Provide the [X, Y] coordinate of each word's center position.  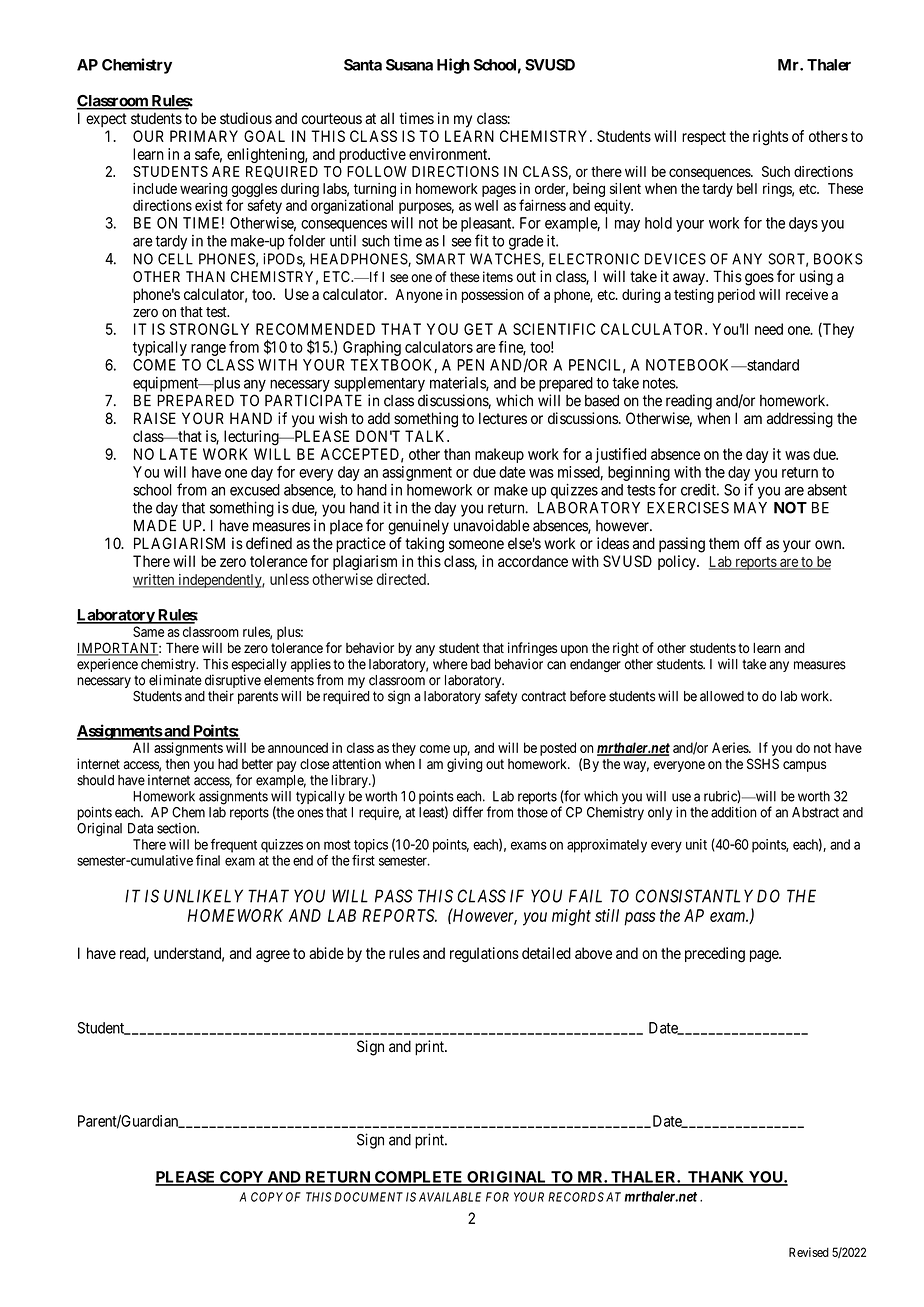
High [453, 66]
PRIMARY [204, 136]
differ [468, 812]
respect [704, 138]
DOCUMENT [368, 1197]
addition [733, 812]
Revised [809, 1252]
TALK [427, 436]
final [208, 860]
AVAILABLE [450, 1197]
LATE [178, 454]
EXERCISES [688, 508]
